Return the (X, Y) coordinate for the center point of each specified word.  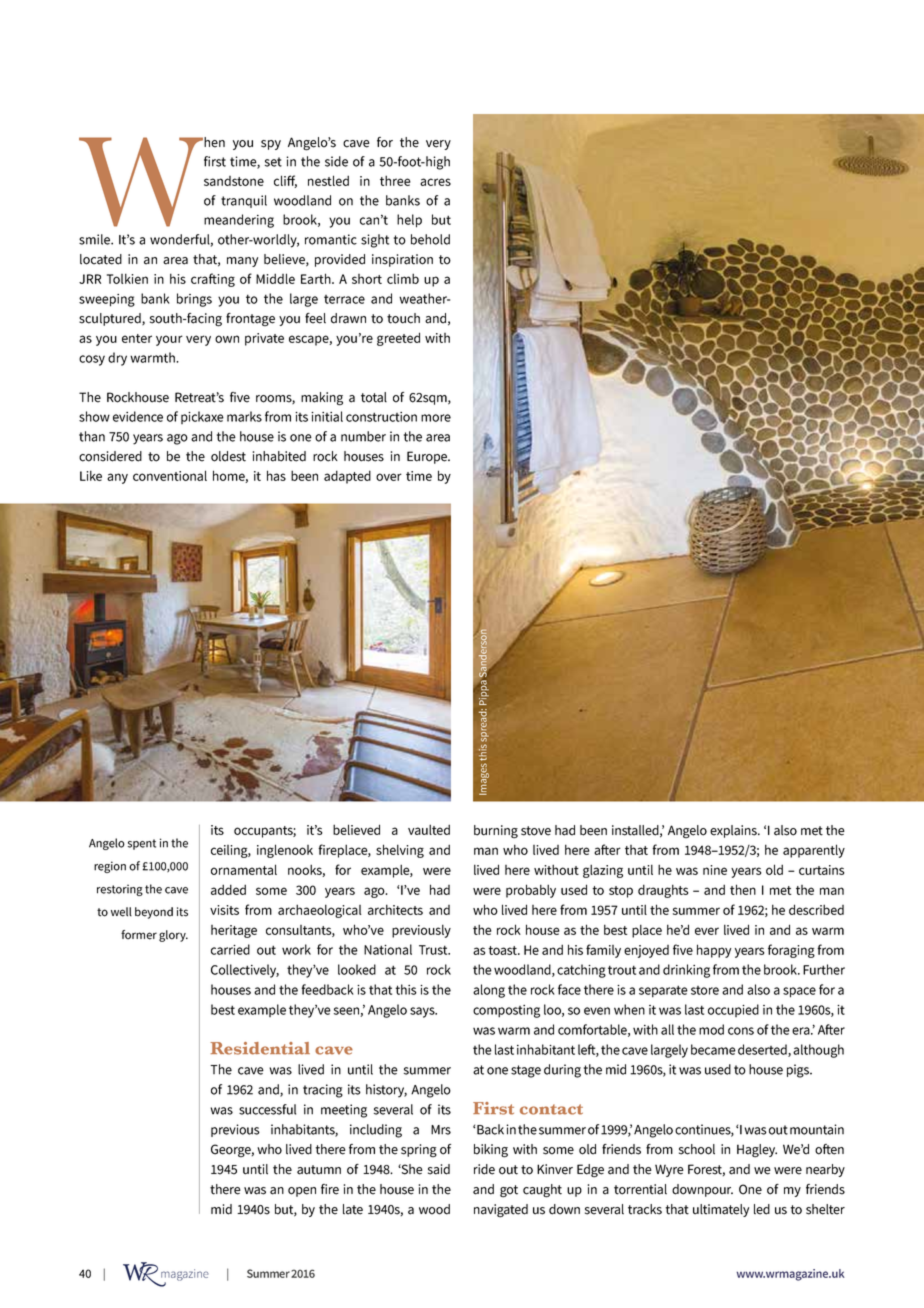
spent (142, 844)
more (436, 418)
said (439, 1169)
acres (435, 182)
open (302, 1192)
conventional (170, 475)
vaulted (429, 829)
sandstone (234, 181)
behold (430, 239)
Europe (428, 457)
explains (734, 831)
